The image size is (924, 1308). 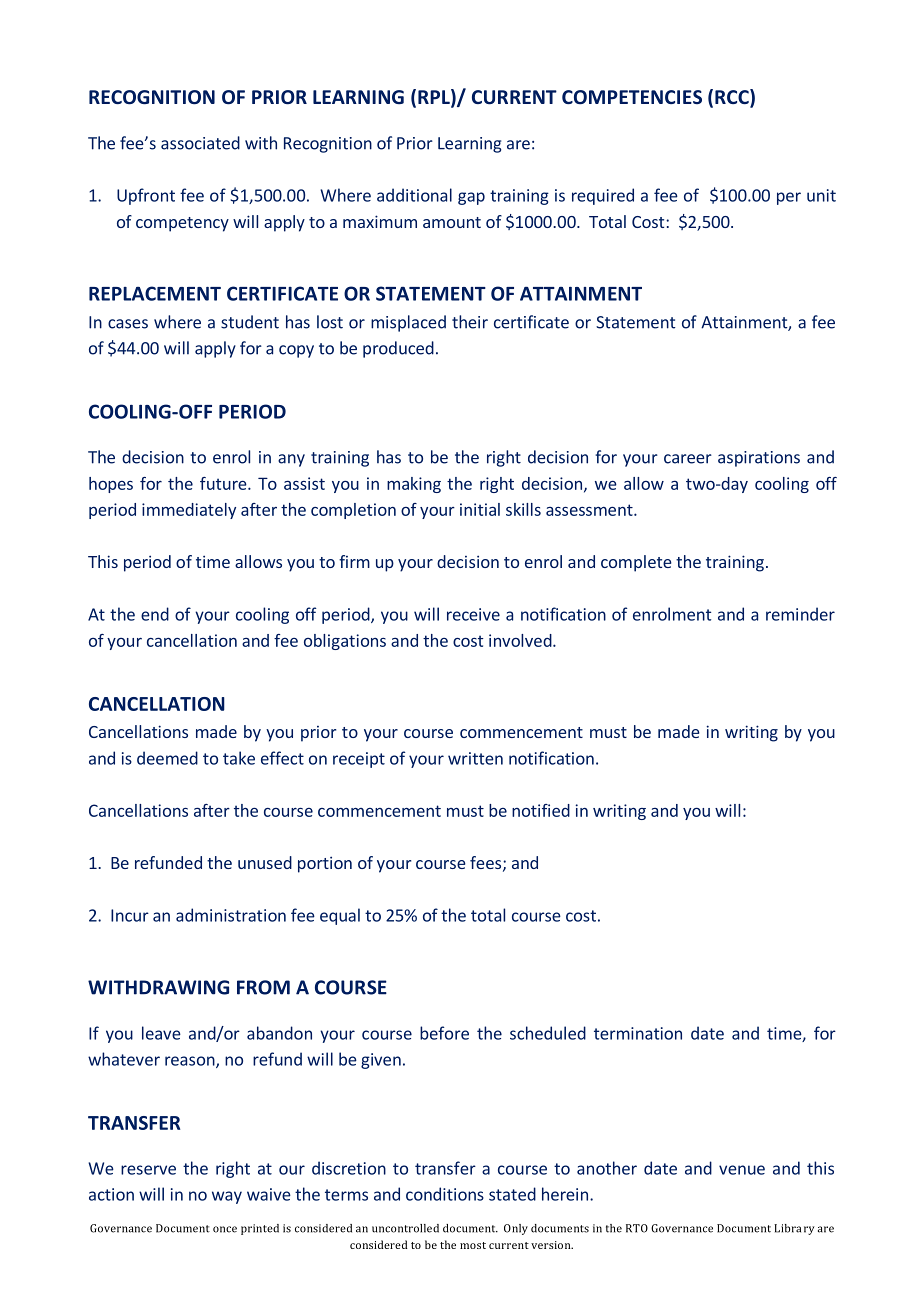 What do you see at coordinates (227, 1197) in the screenshot?
I see `way` at bounding box center [227, 1197].
